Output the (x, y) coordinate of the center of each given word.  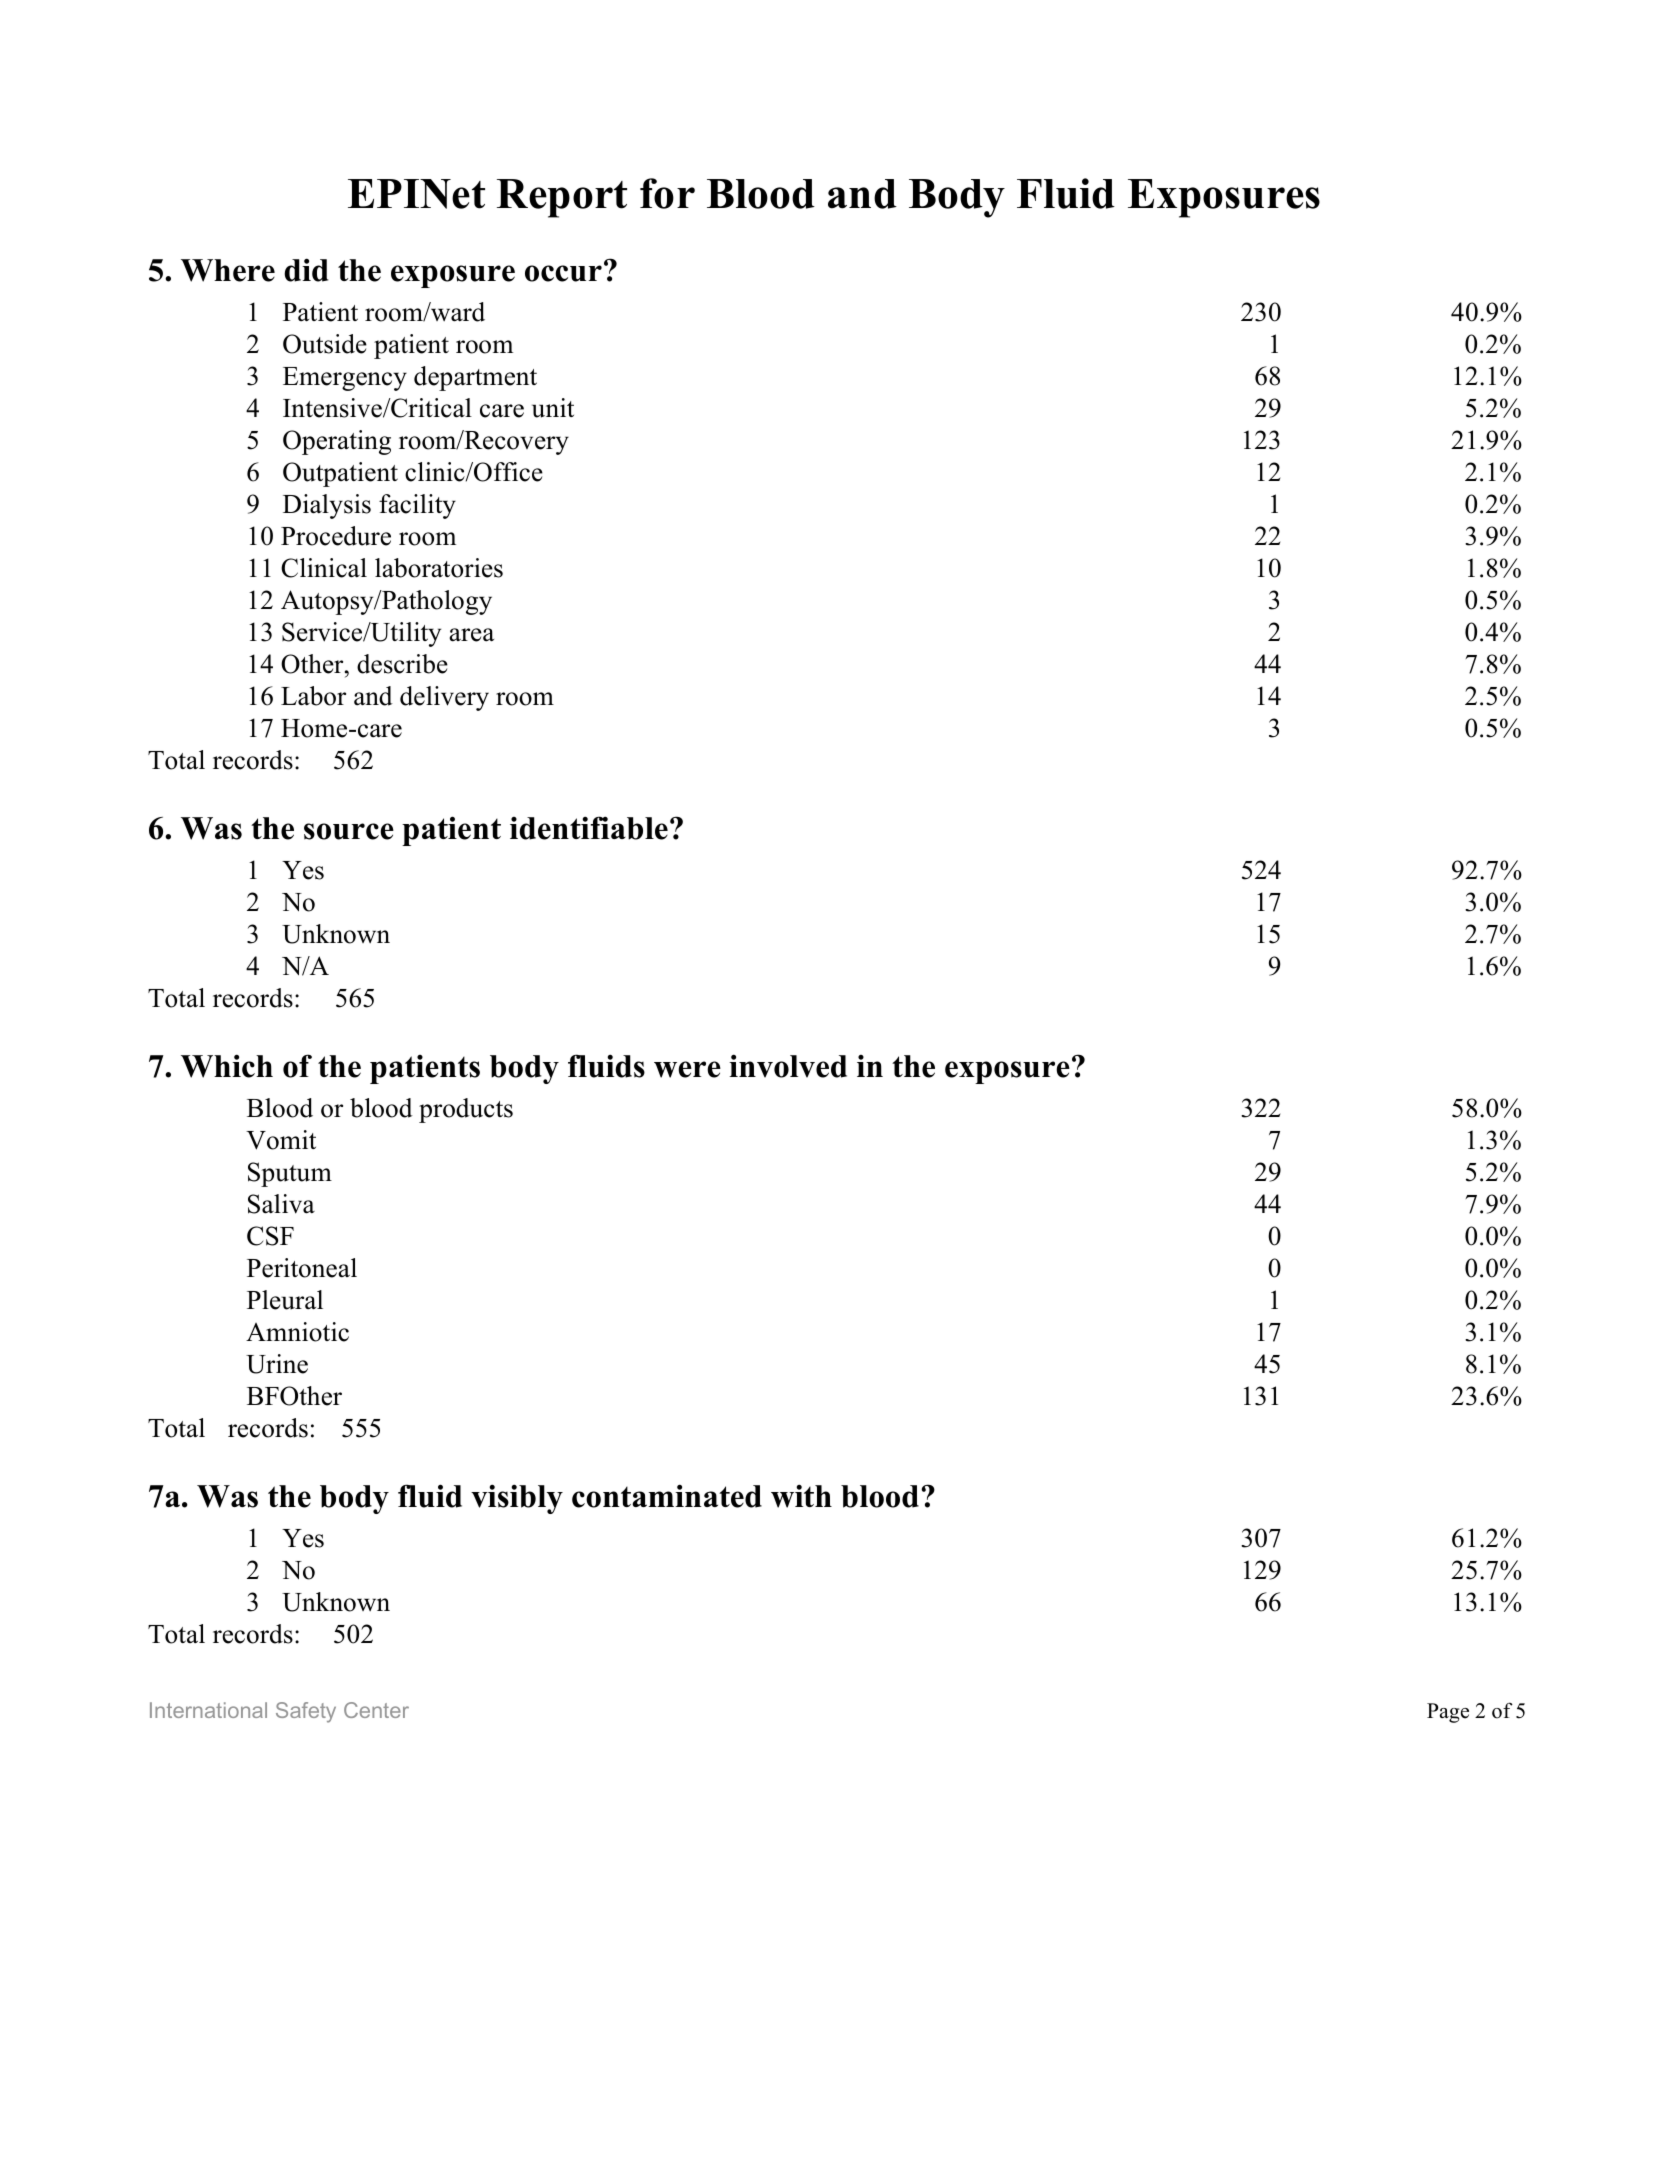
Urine (277, 1364)
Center (376, 1710)
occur (563, 273)
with (801, 1496)
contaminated (667, 1496)
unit (553, 408)
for (667, 193)
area (471, 635)
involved (788, 1066)
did (306, 270)
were (687, 1069)
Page (1448, 1713)
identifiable (589, 828)
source (349, 831)
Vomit (281, 1140)
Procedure (336, 536)
